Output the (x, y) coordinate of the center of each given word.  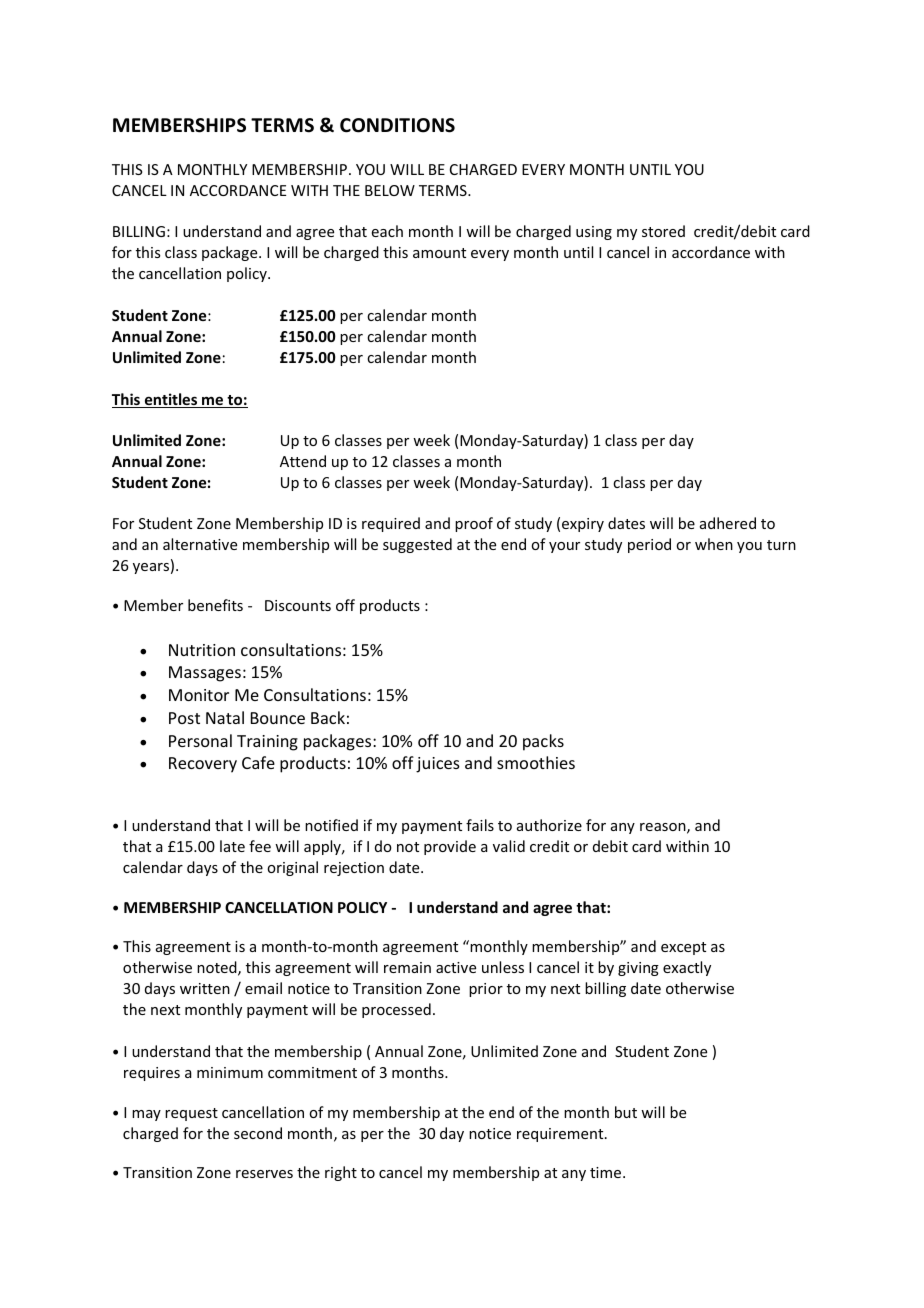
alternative (200, 544)
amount (439, 253)
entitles (171, 400)
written (205, 988)
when (714, 544)
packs (543, 742)
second (258, 1133)
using (594, 233)
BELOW (390, 190)
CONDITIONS (397, 125)
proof (474, 524)
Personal (200, 740)
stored (663, 231)
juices (438, 765)
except (683, 948)
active (456, 967)
